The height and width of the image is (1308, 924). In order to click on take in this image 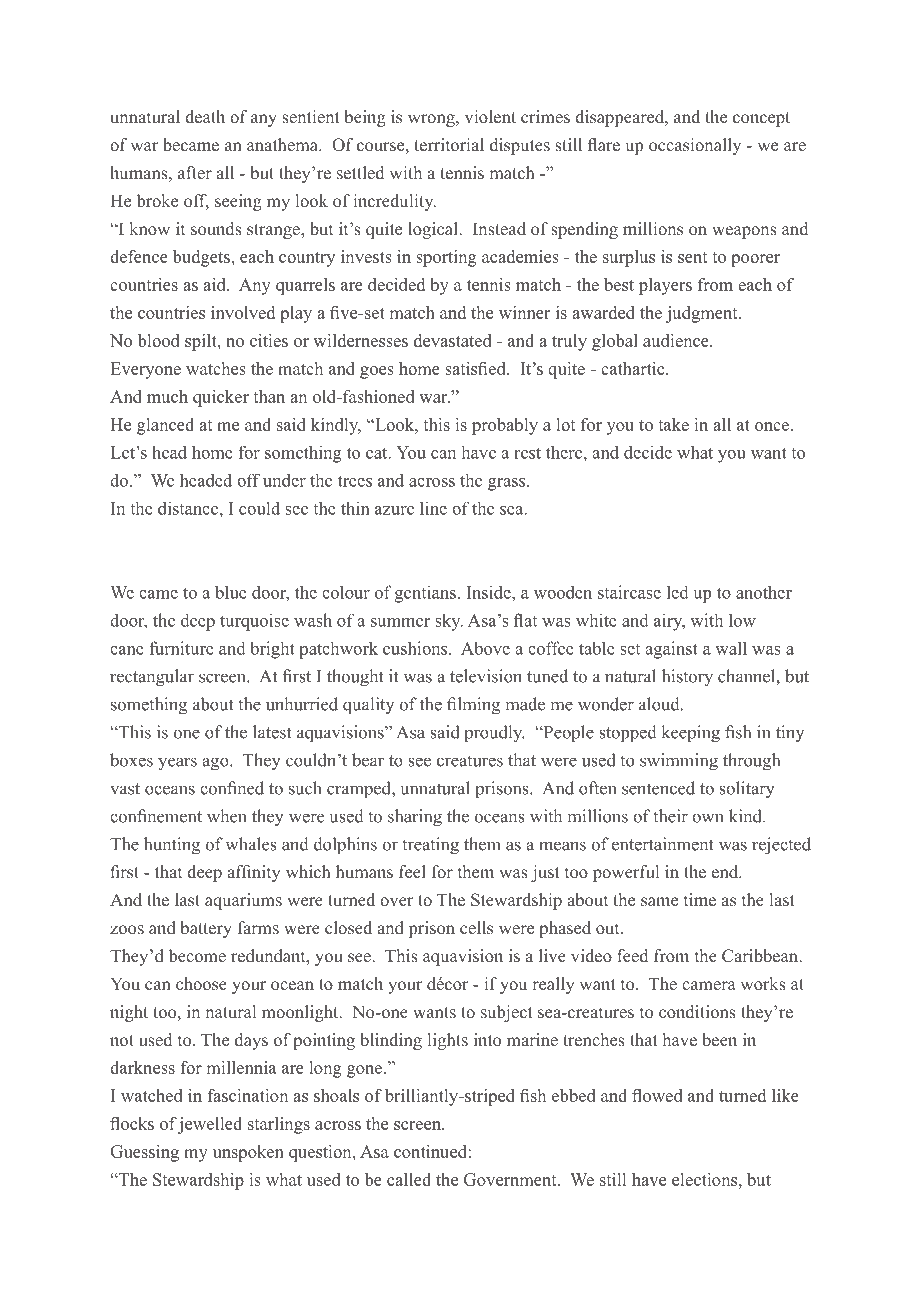, I will do `click(673, 424)`.
